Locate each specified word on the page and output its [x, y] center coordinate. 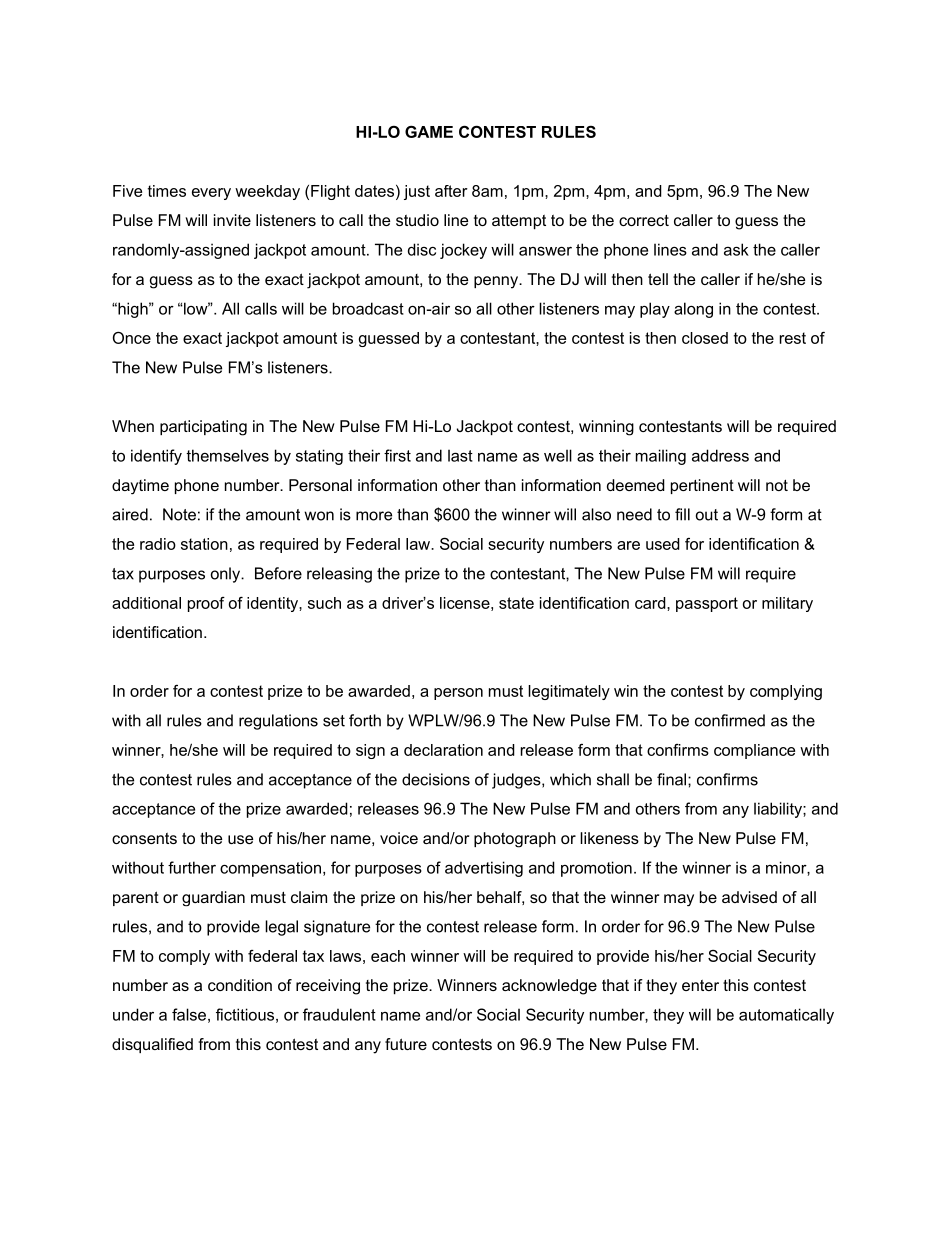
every [211, 194]
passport [707, 604]
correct [644, 220]
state [516, 603]
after [451, 191]
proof [206, 604]
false [189, 1014]
